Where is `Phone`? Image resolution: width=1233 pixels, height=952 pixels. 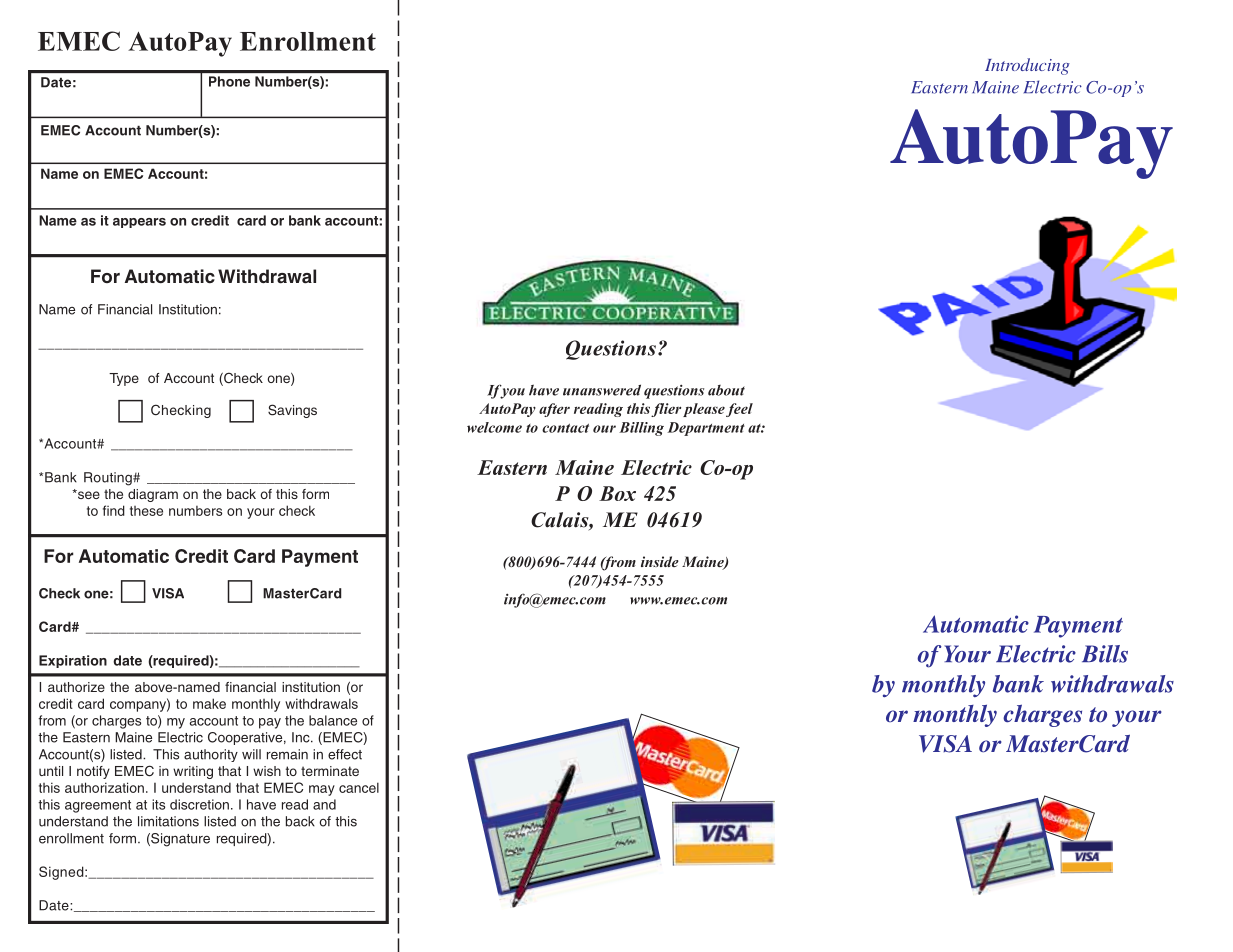 Phone is located at coordinates (229, 81).
